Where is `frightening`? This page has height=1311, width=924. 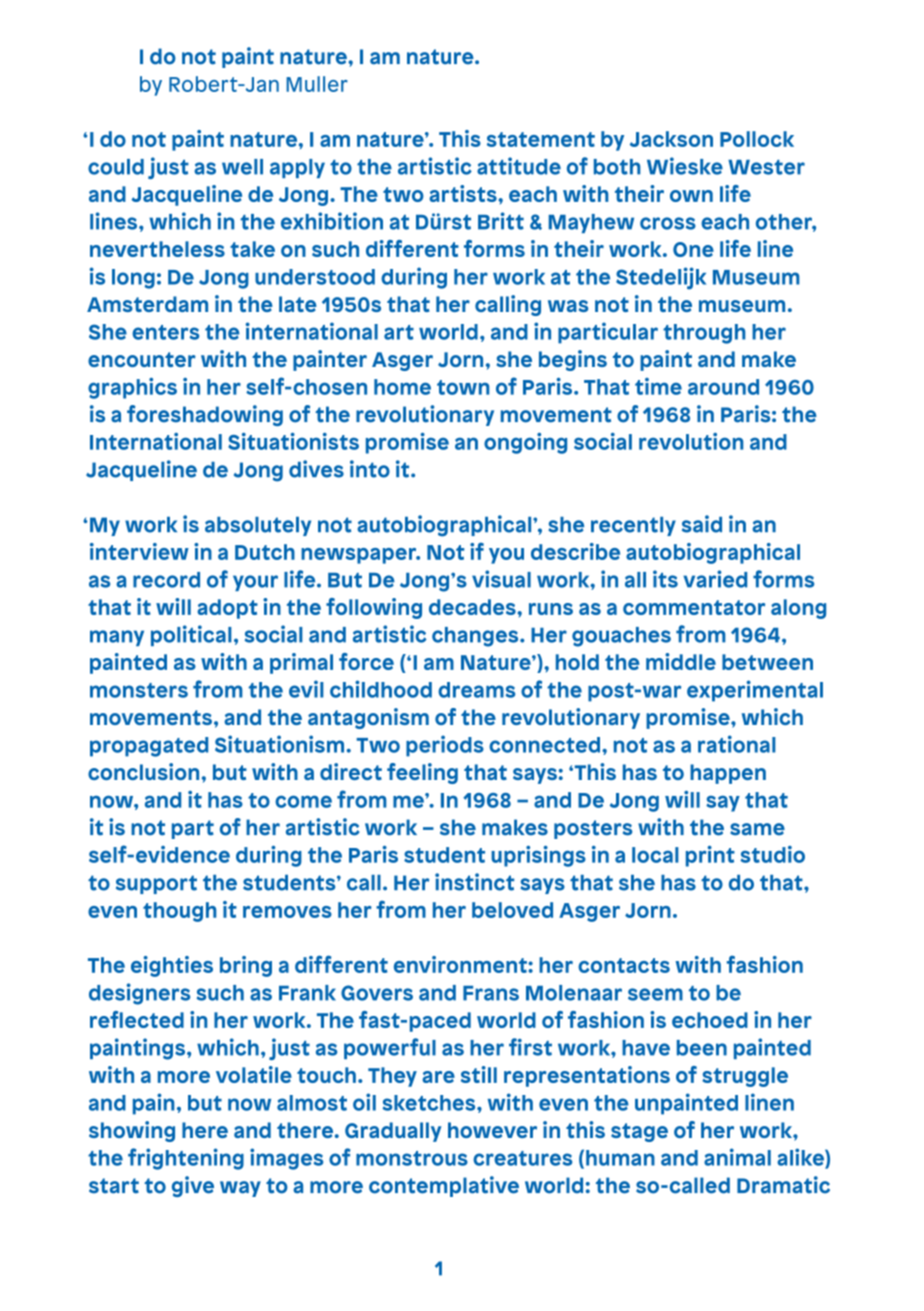
frightening is located at coordinates (186, 1159).
